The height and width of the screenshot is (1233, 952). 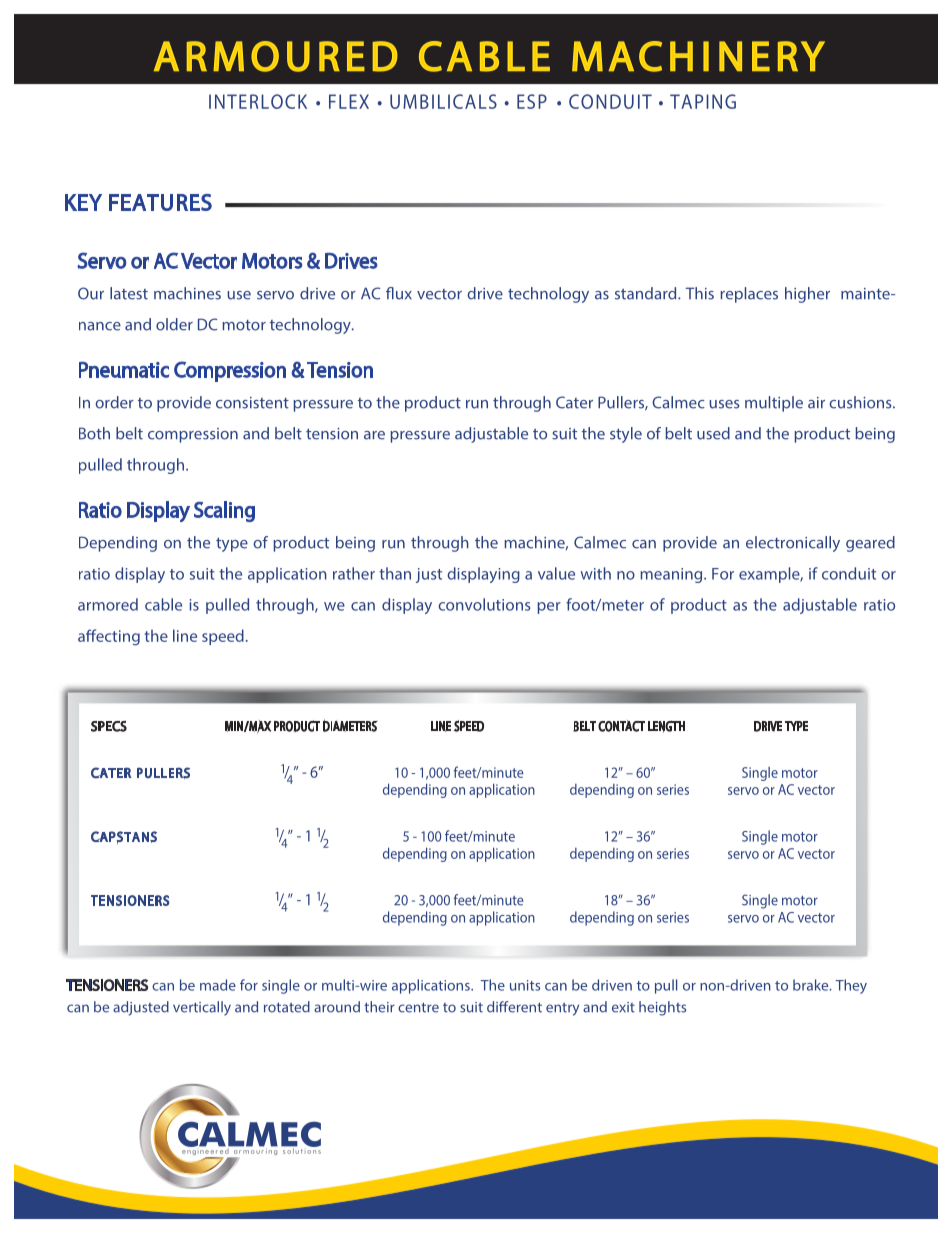 I want to click on electronically, so click(x=793, y=544).
